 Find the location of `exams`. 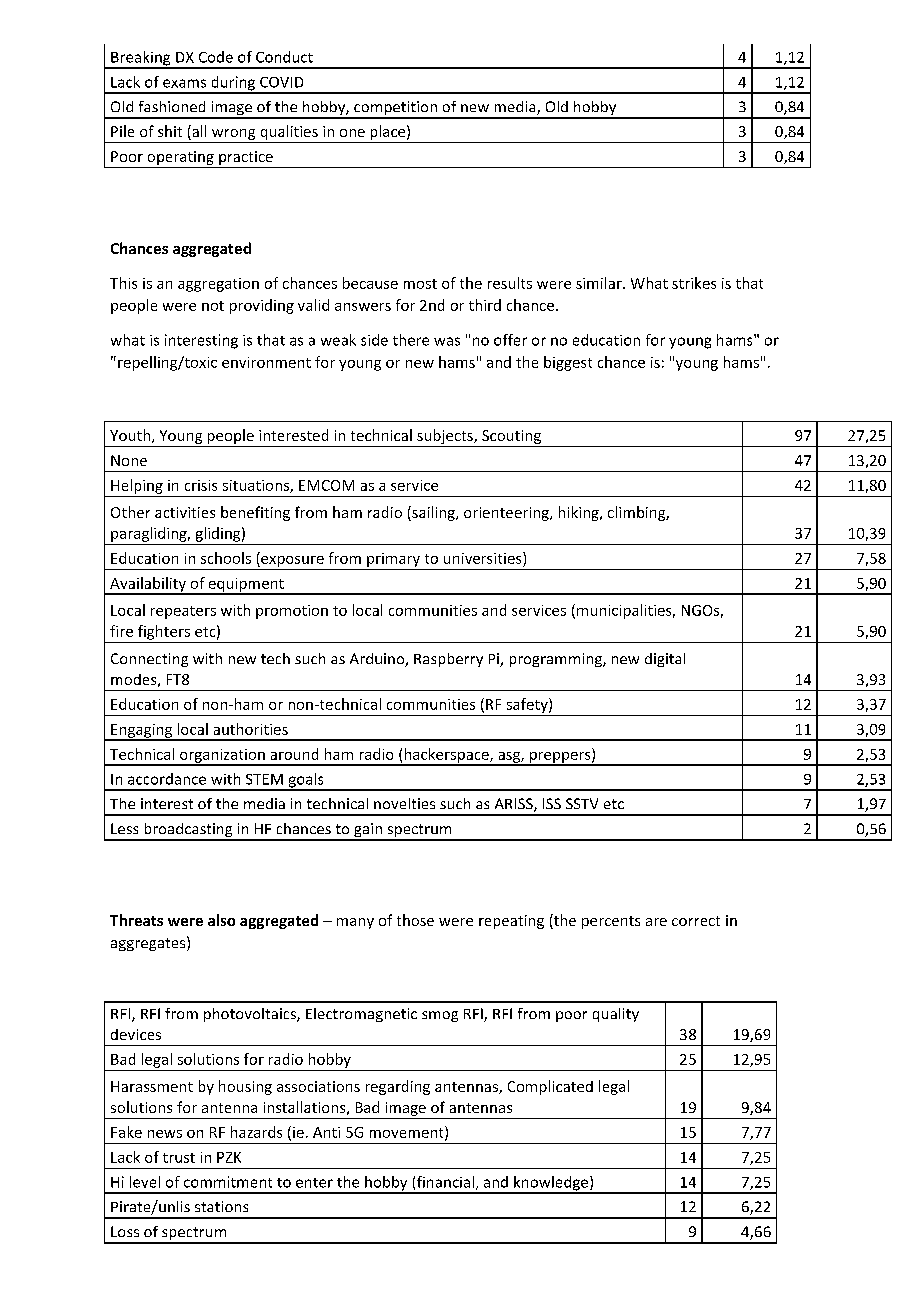

exams is located at coordinates (184, 83).
